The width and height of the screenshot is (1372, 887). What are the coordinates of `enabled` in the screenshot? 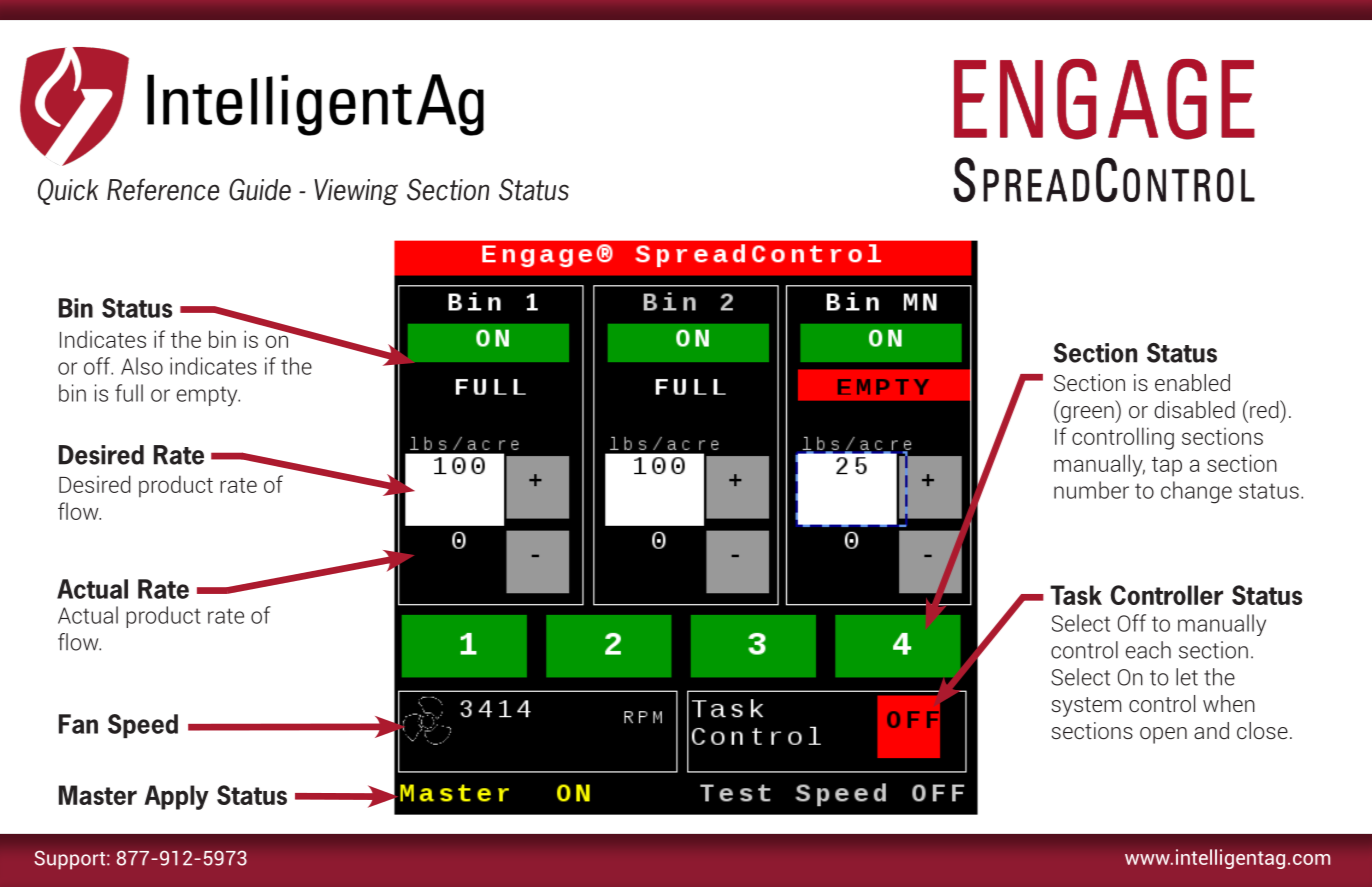 It's located at (1192, 382).
